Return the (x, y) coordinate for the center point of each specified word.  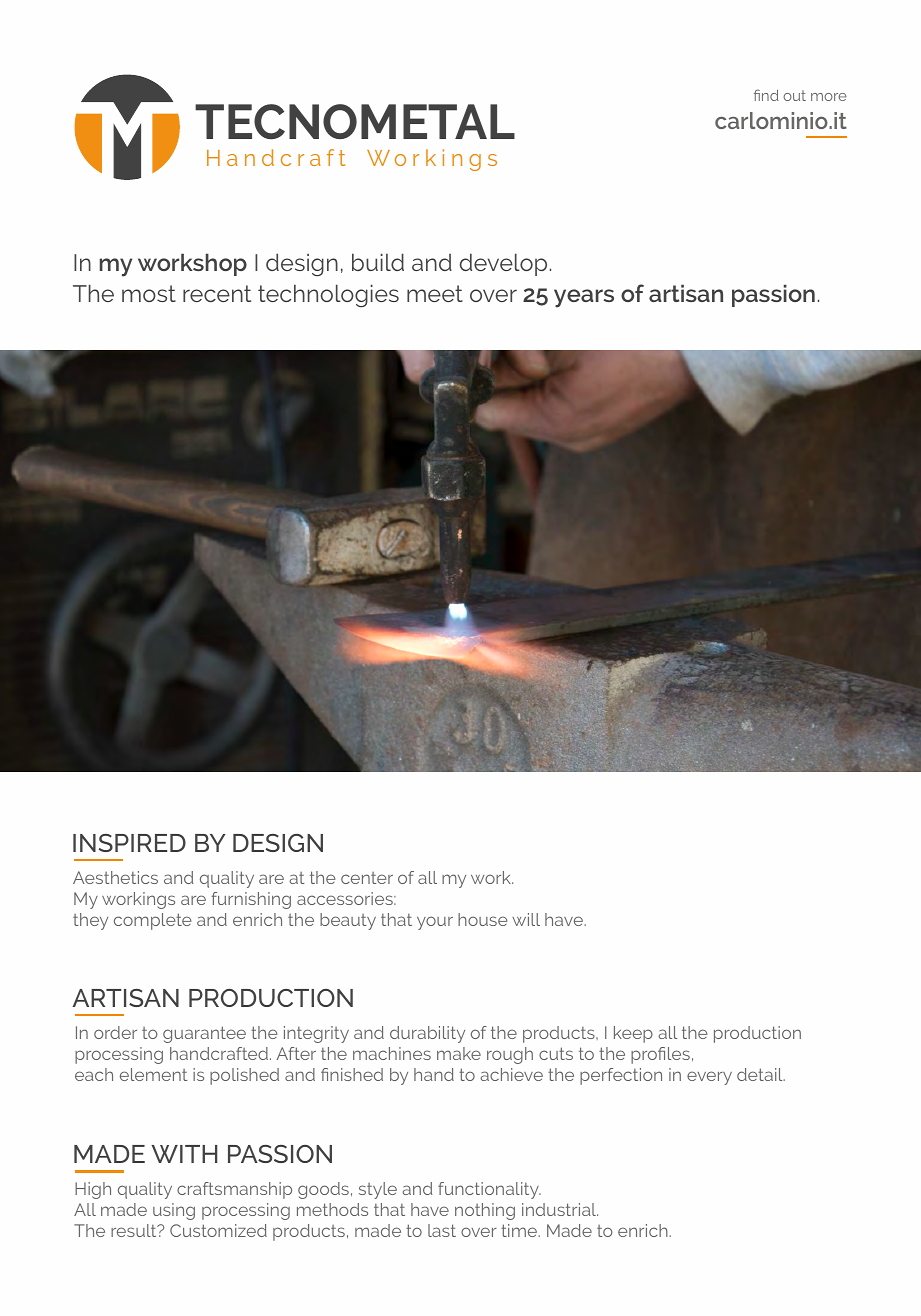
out (794, 95)
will (526, 919)
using (174, 1211)
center (367, 878)
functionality (489, 1190)
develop (503, 264)
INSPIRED (129, 843)
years (584, 298)
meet (435, 293)
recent (217, 293)
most (149, 293)
